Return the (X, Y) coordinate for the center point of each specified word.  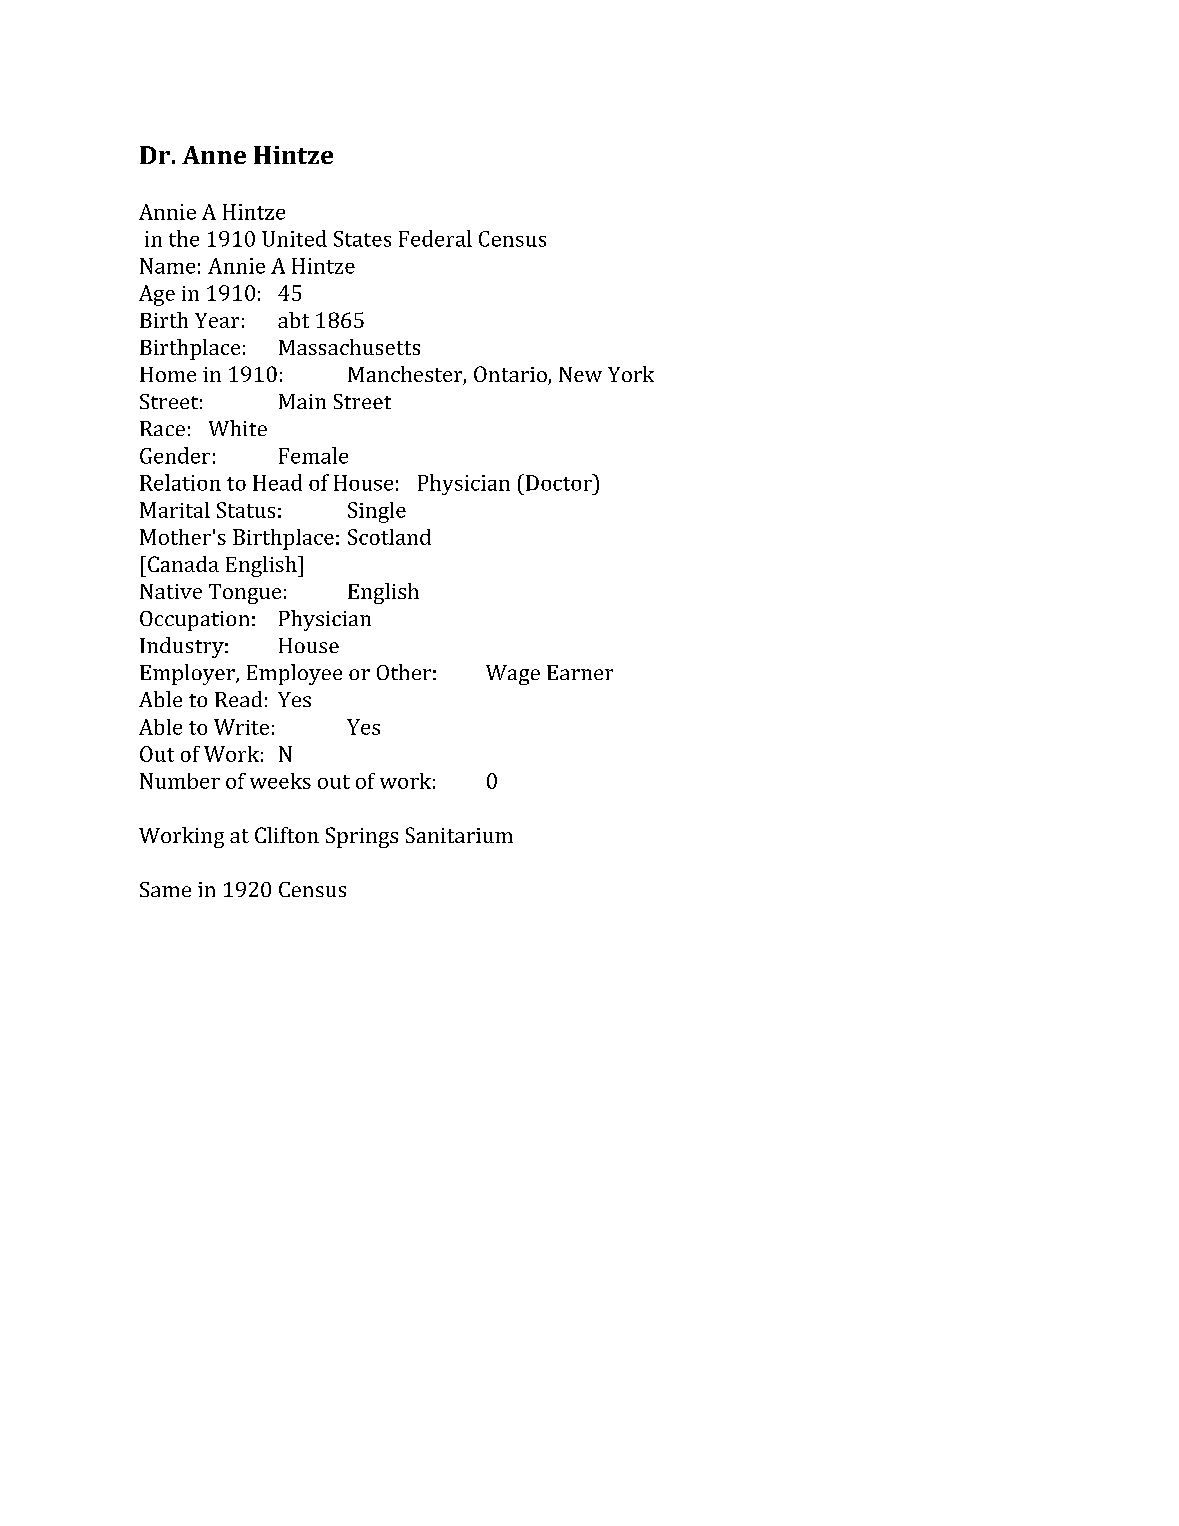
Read (238, 699)
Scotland (389, 537)
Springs (362, 837)
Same (165, 889)
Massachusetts (349, 347)
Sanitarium (459, 835)
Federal (435, 238)
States (362, 239)
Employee (294, 674)
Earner (580, 672)
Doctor (560, 482)
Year (217, 320)
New (580, 374)
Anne (214, 155)
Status (246, 510)
